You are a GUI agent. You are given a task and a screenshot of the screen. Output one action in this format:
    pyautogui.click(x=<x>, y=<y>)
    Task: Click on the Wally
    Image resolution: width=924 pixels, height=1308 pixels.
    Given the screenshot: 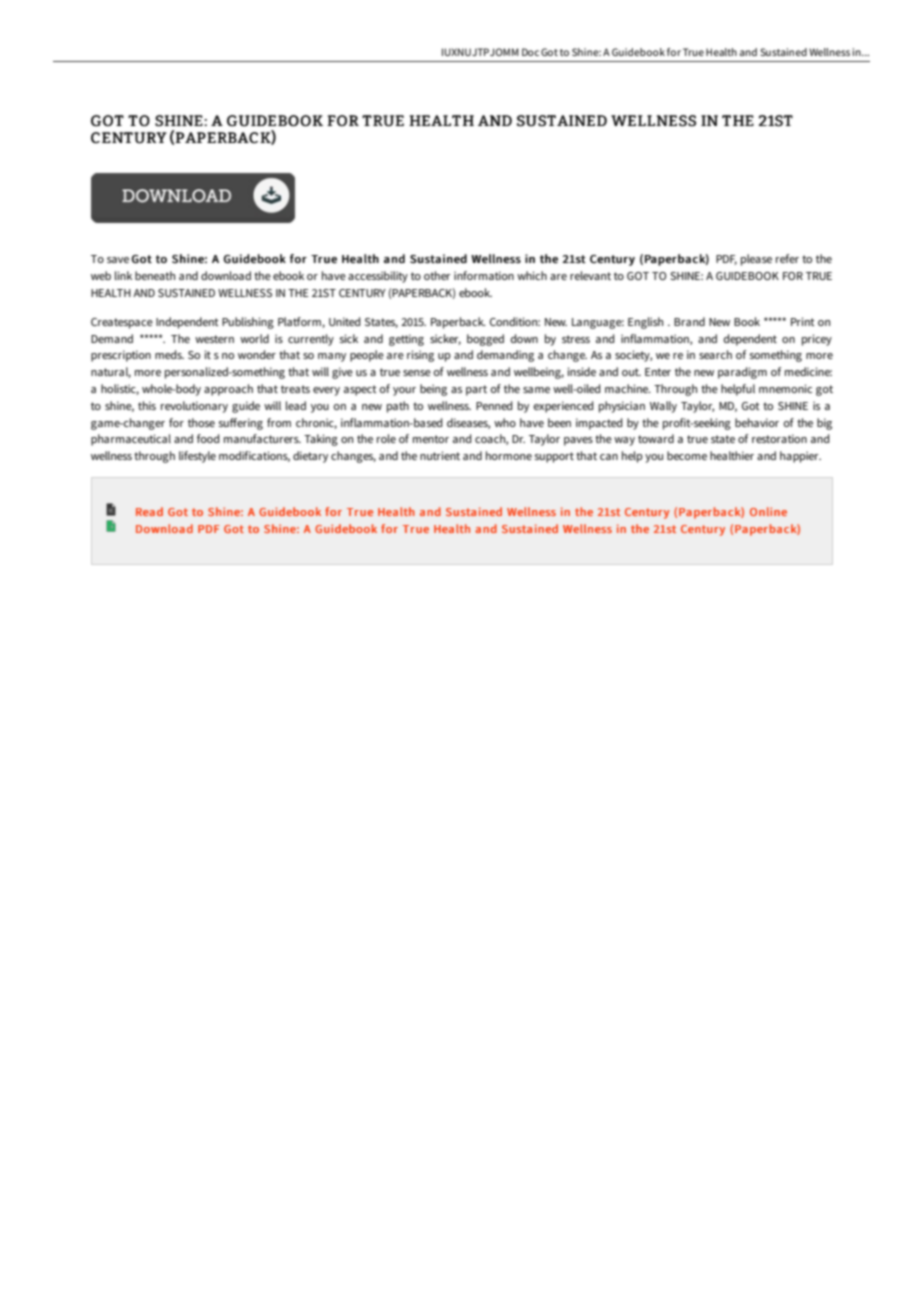 What is the action you would take?
    pyautogui.click(x=663, y=407)
